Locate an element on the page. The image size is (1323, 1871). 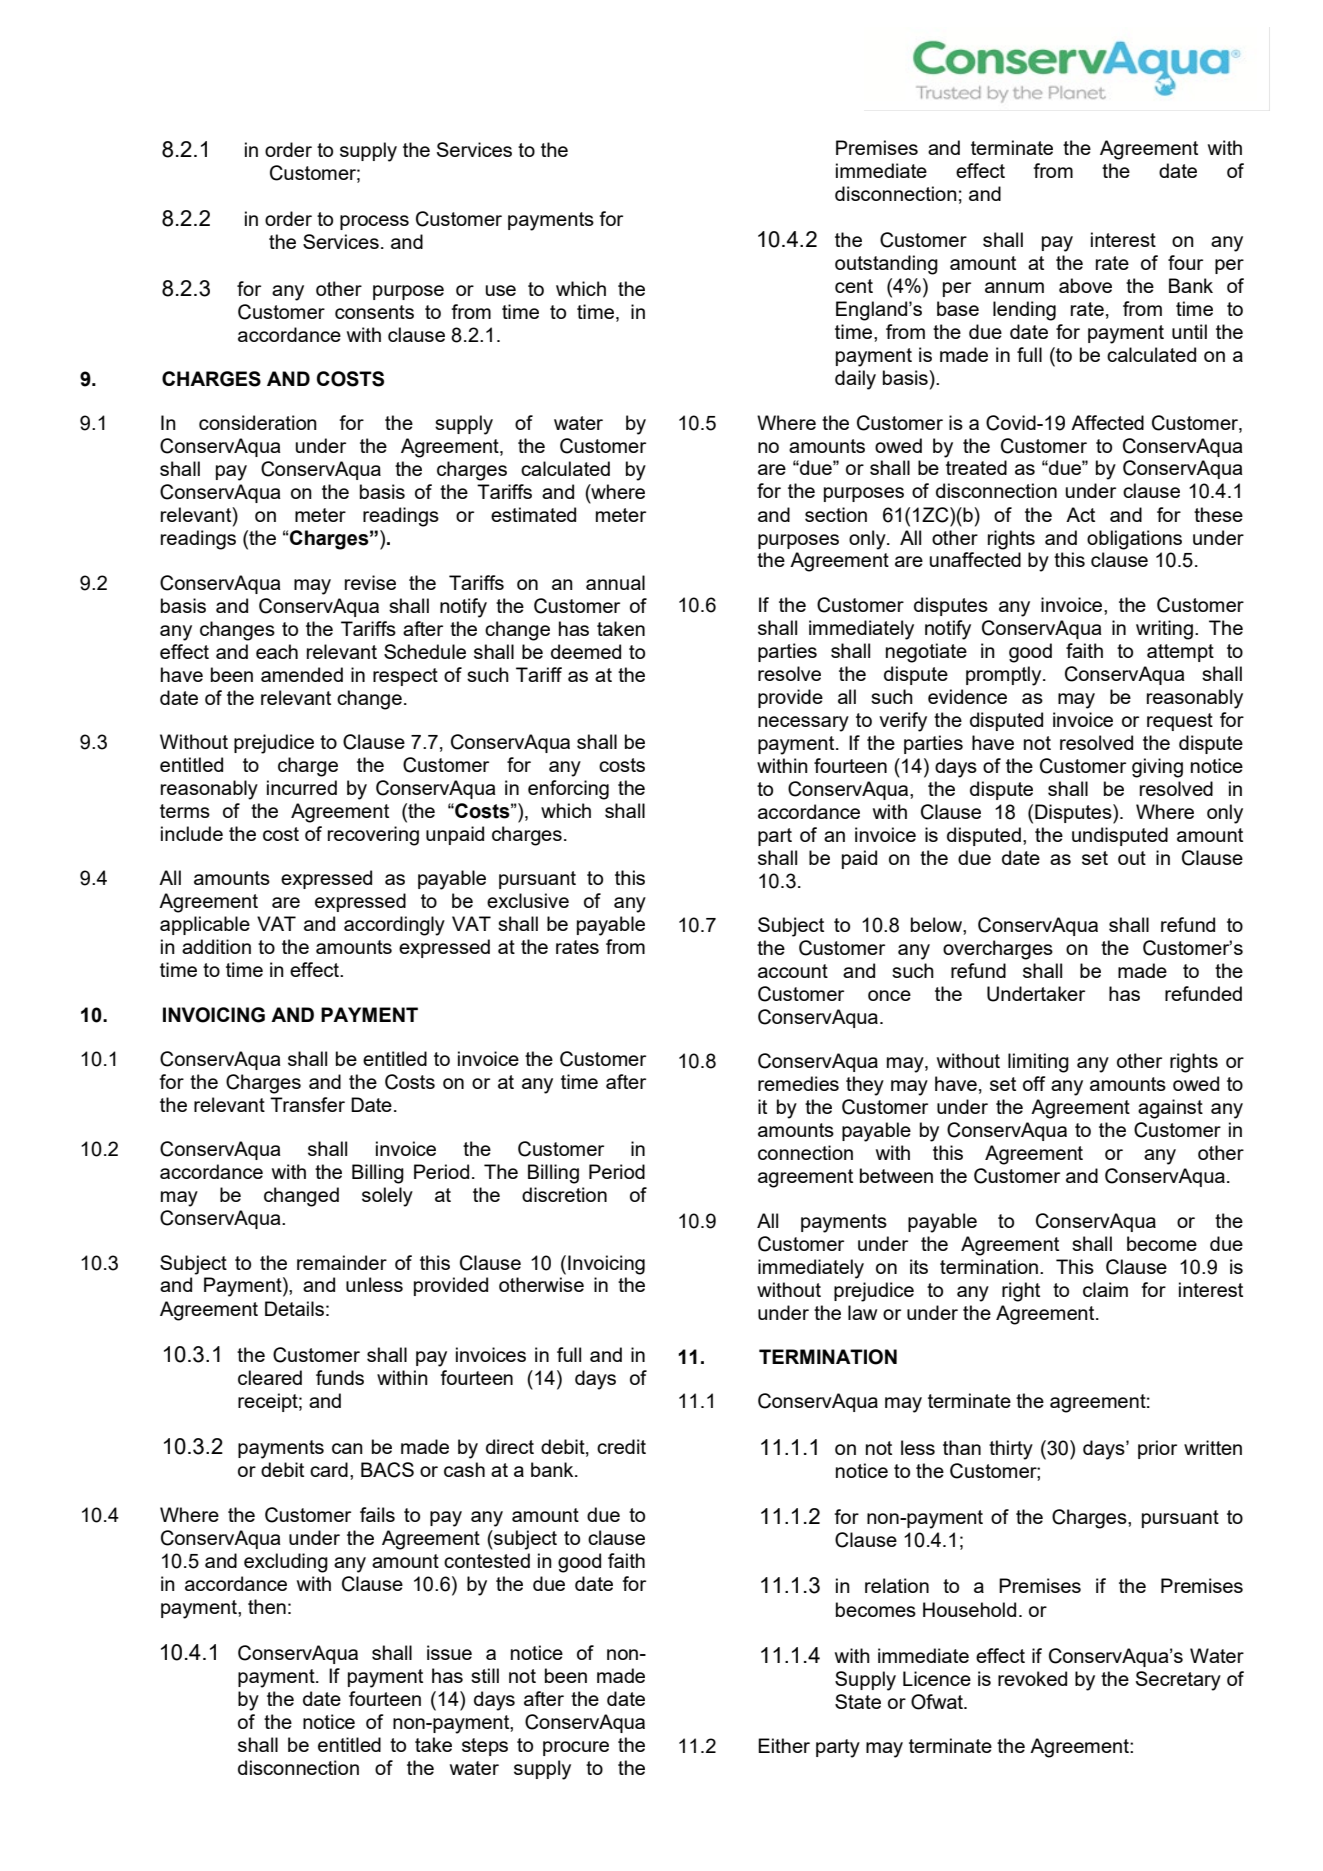
above is located at coordinates (1085, 285).
